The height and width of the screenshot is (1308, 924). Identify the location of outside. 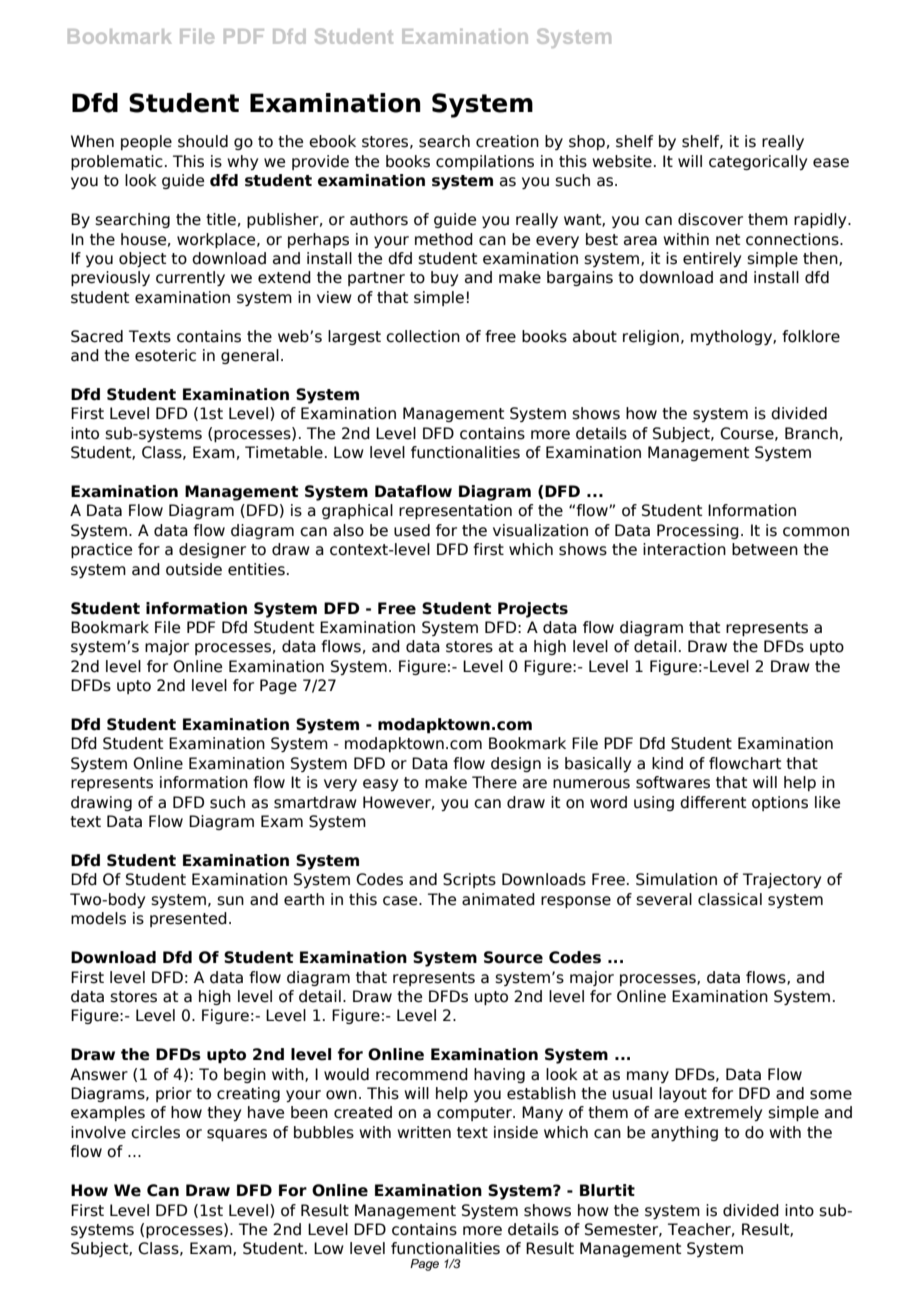
(194, 569).
